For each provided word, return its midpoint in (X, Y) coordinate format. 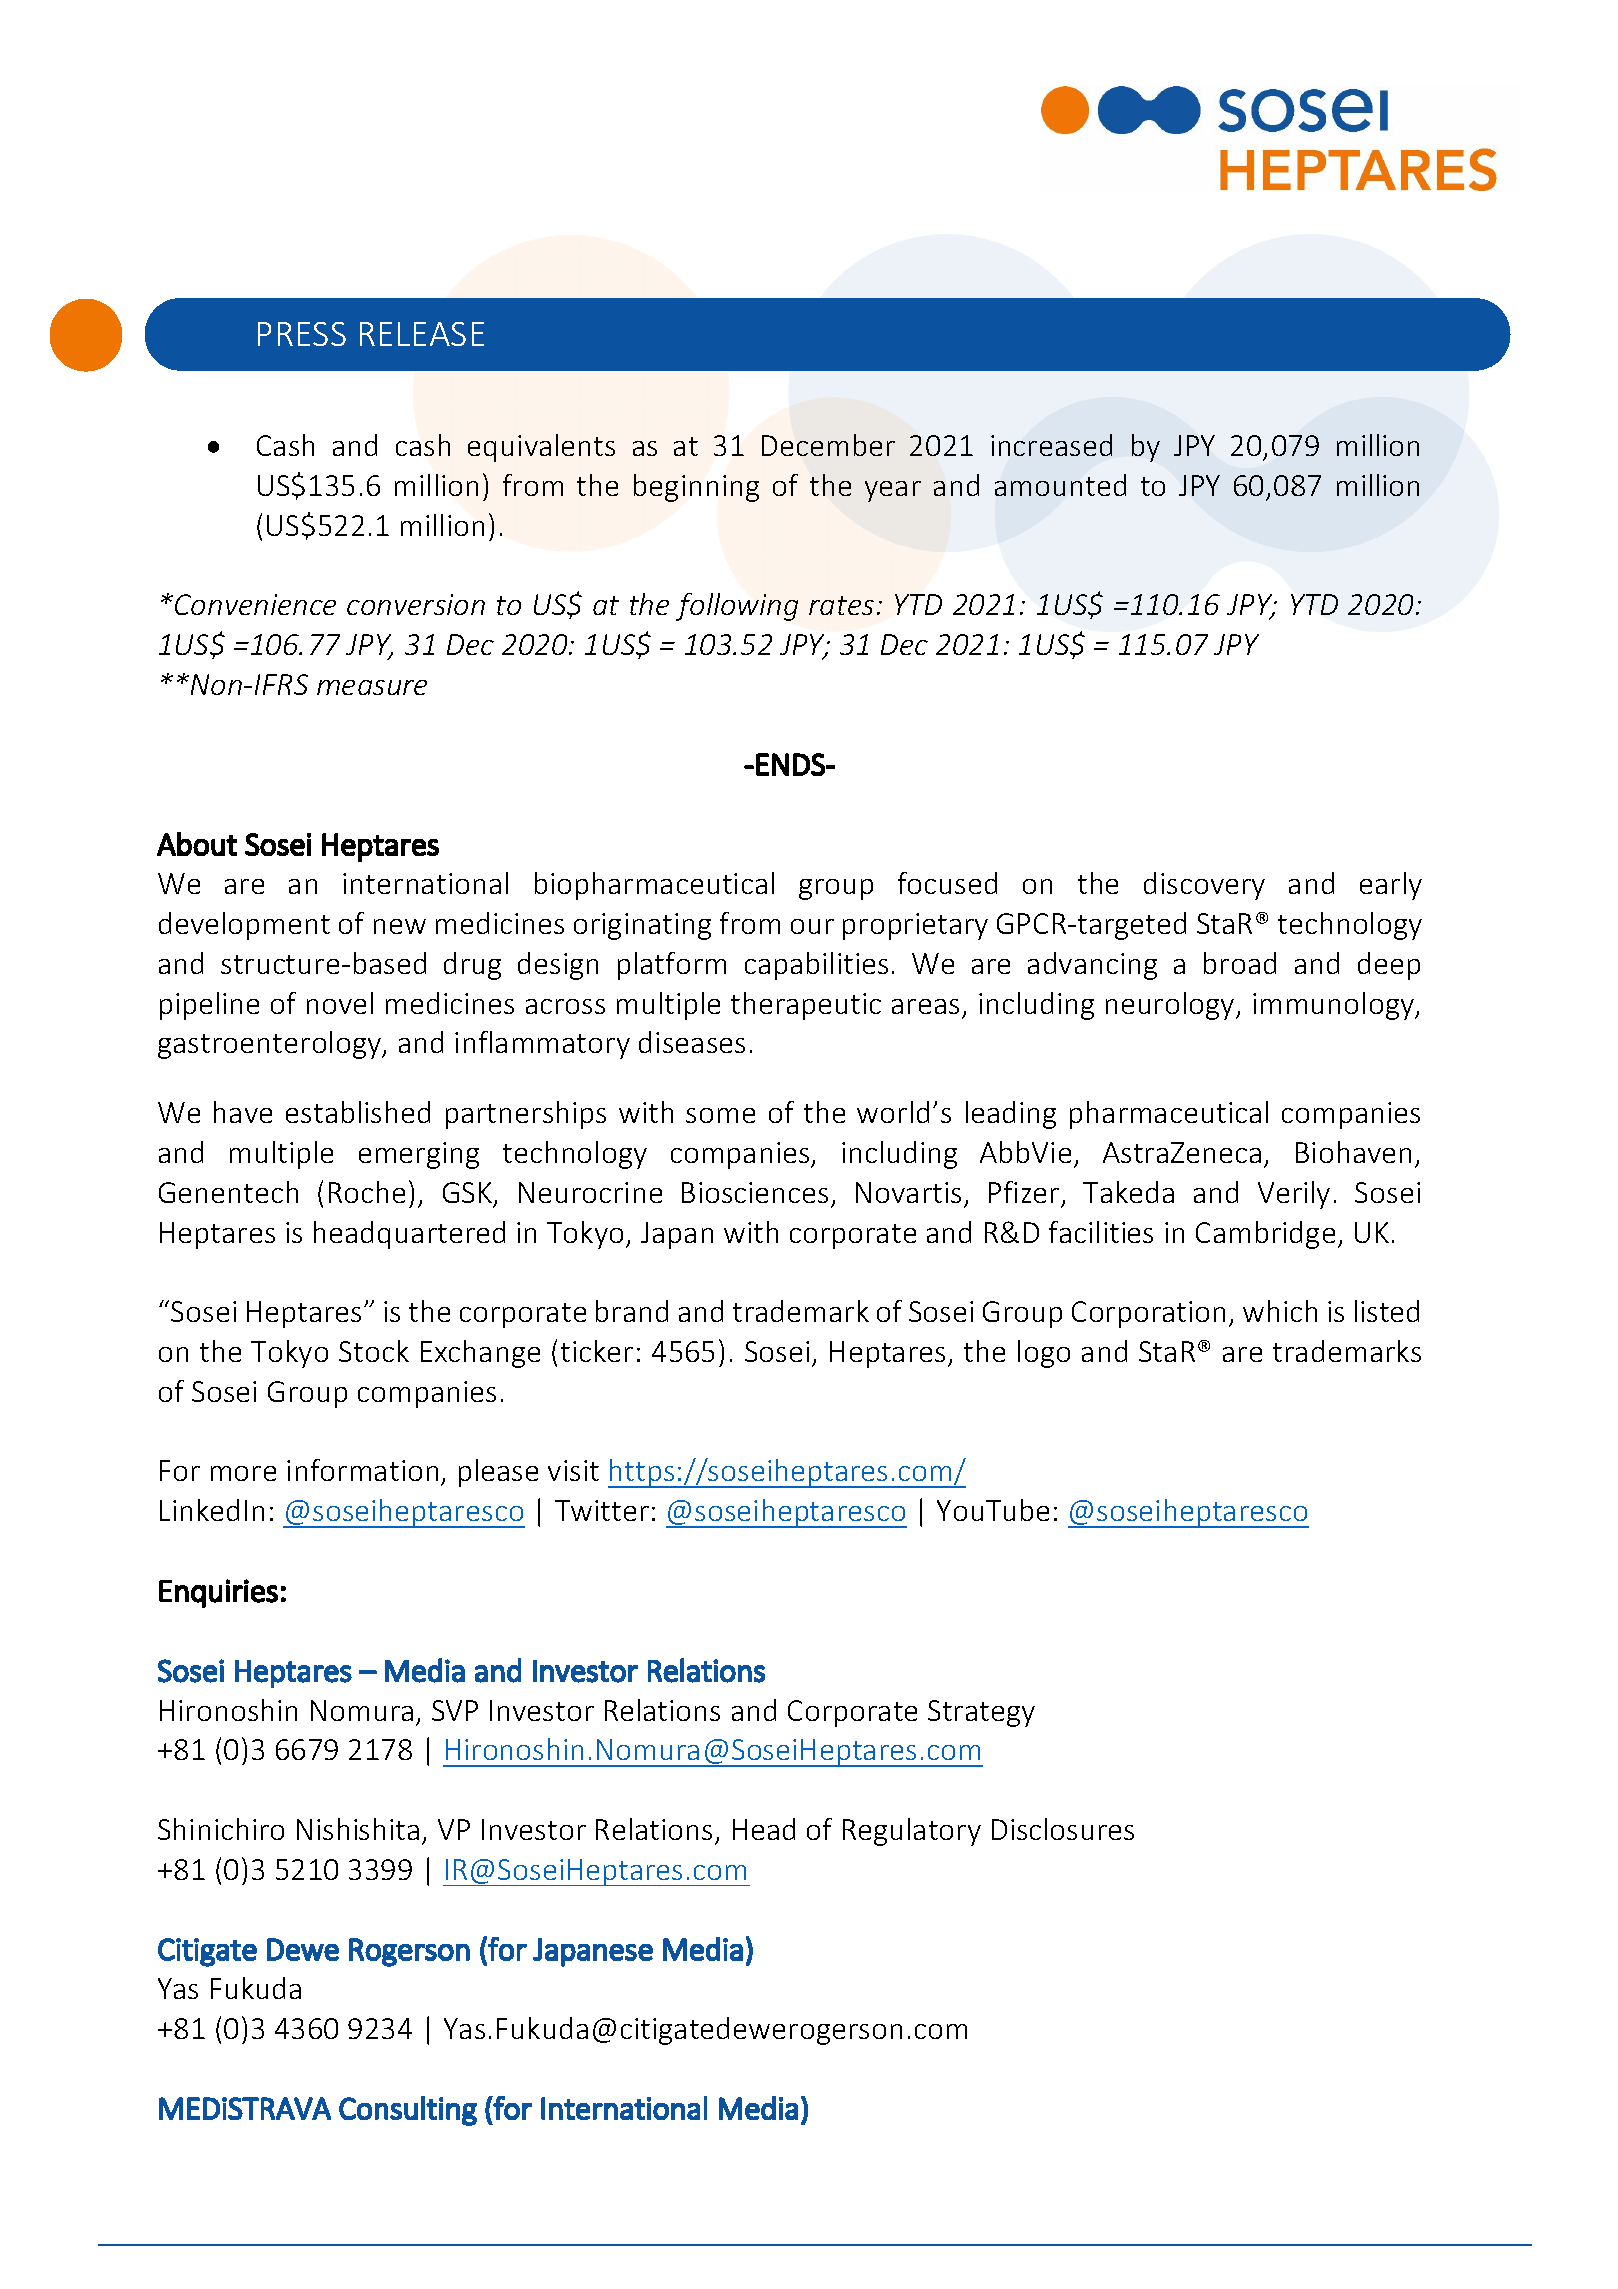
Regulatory (912, 1832)
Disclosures (1063, 1829)
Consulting (408, 2111)
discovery (1204, 886)
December (828, 445)
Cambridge (1265, 1235)
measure (372, 687)
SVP (455, 1710)
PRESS (302, 334)
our (812, 926)
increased (1051, 445)
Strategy (981, 1713)
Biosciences (755, 1192)
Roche (367, 1192)
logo (1044, 1354)
